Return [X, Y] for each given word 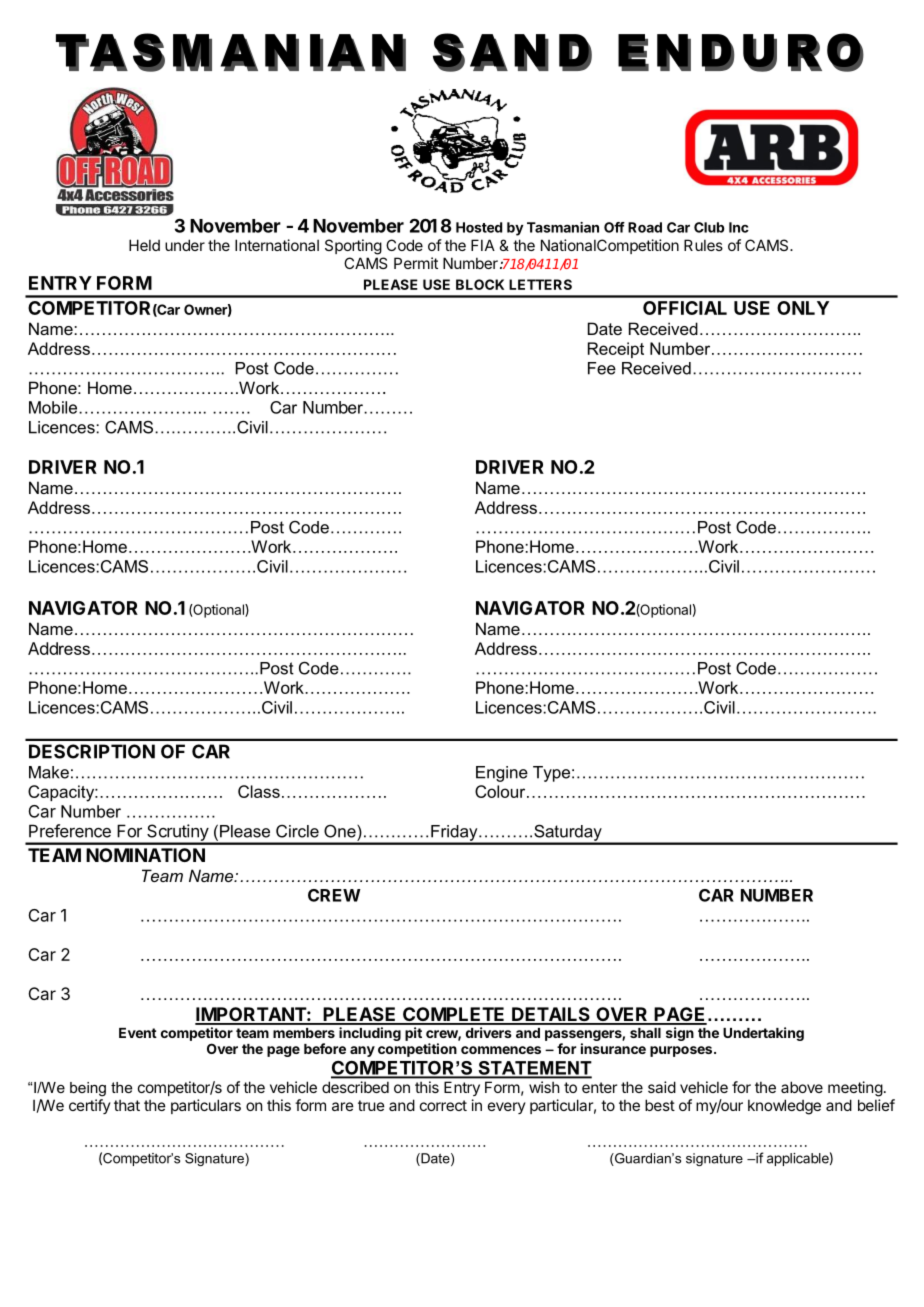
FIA [483, 245]
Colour [501, 791]
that [127, 1105]
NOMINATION [145, 855]
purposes [682, 1051]
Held [144, 245]
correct [443, 1105]
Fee [602, 368]
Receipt [616, 350]
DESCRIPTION [92, 751]
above [802, 1087]
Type [551, 774]
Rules [703, 245]
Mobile [54, 407]
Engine [502, 774]
